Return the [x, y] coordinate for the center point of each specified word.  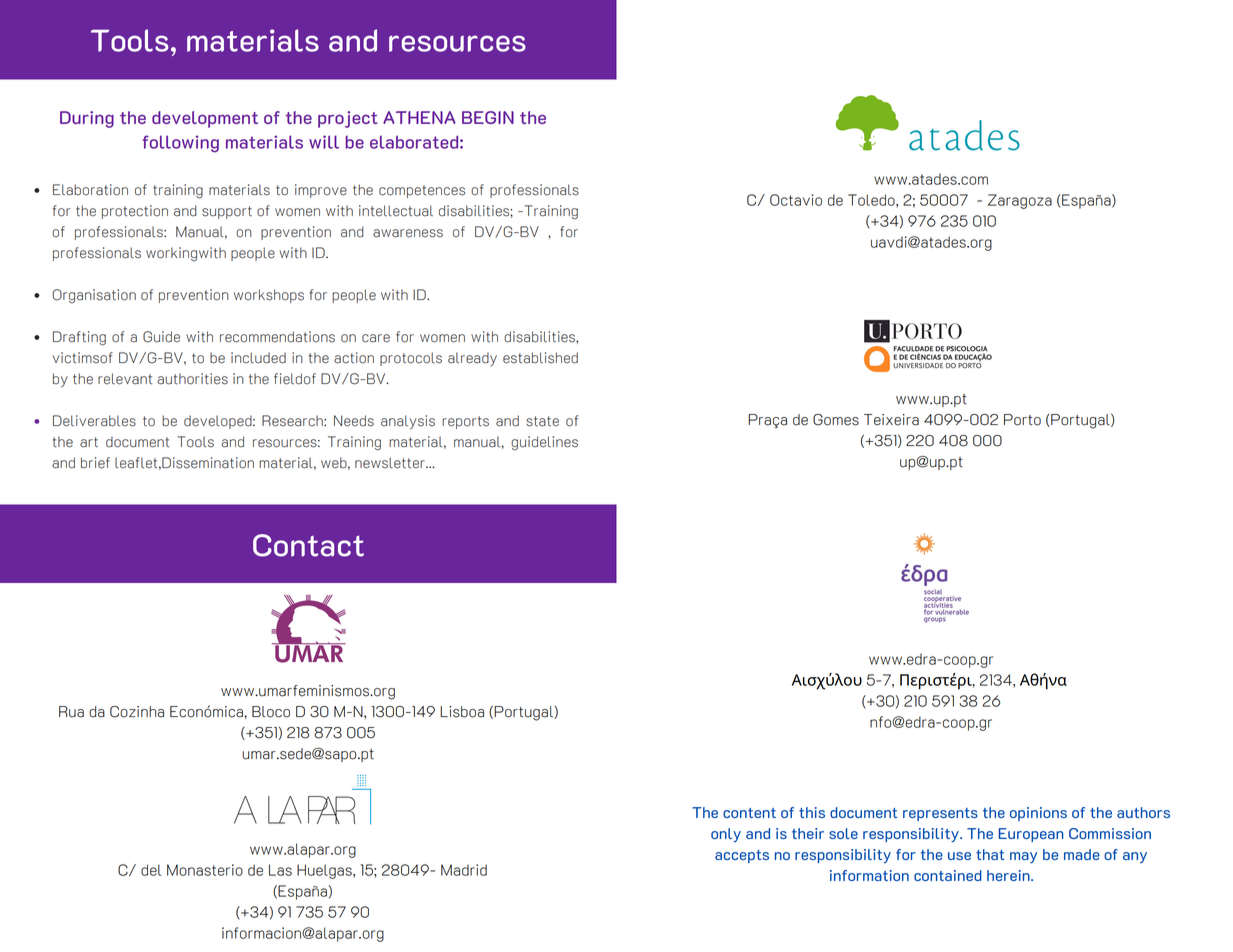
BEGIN [488, 117]
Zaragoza [1020, 201]
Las [280, 870]
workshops [269, 296]
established [540, 358]
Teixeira [891, 420]
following [180, 144]
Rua [71, 712]
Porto [1022, 420]
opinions [1038, 814]
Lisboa [462, 712]
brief [95, 463]
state [542, 421]
